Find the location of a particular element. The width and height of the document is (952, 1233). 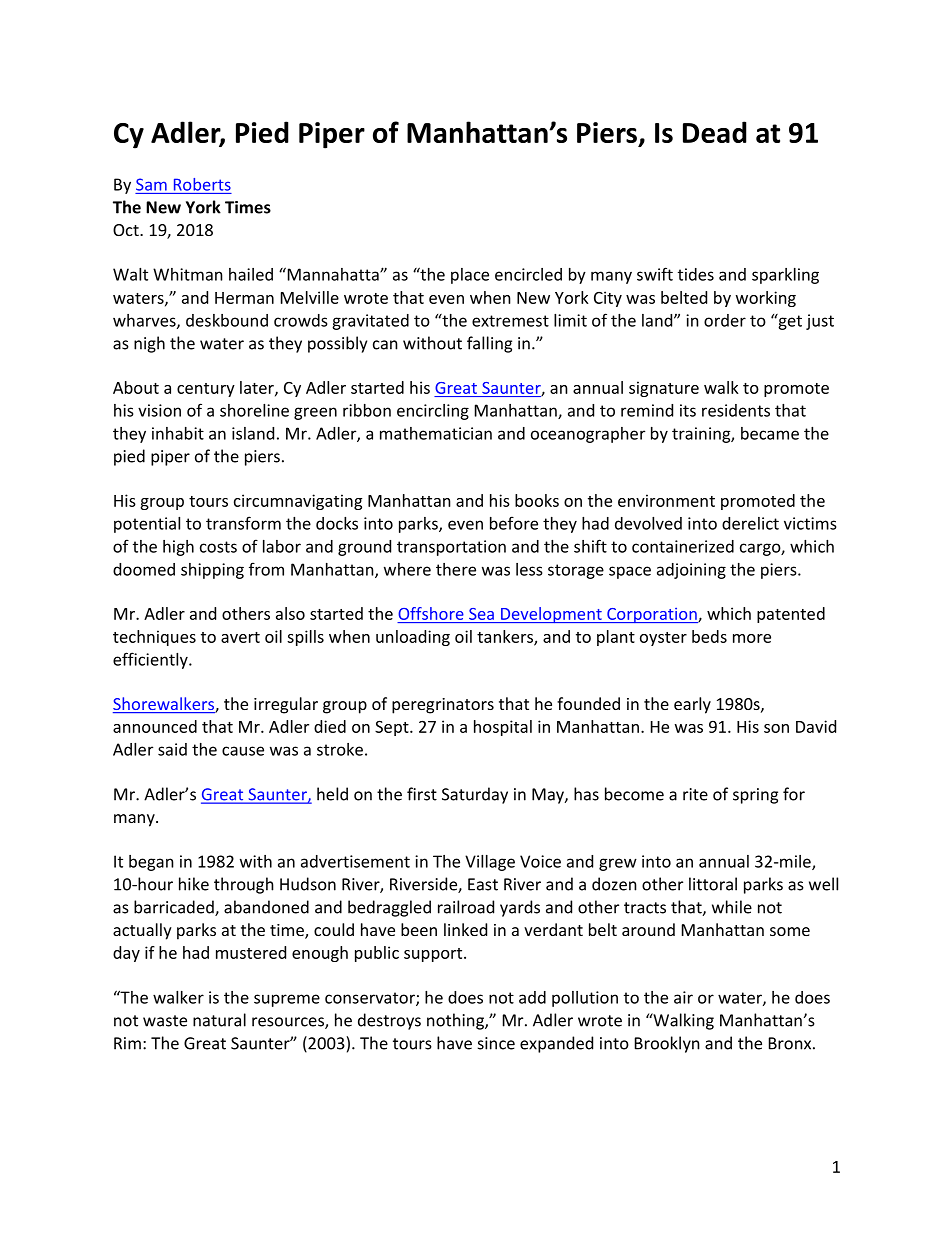

Saturday is located at coordinates (475, 795).
